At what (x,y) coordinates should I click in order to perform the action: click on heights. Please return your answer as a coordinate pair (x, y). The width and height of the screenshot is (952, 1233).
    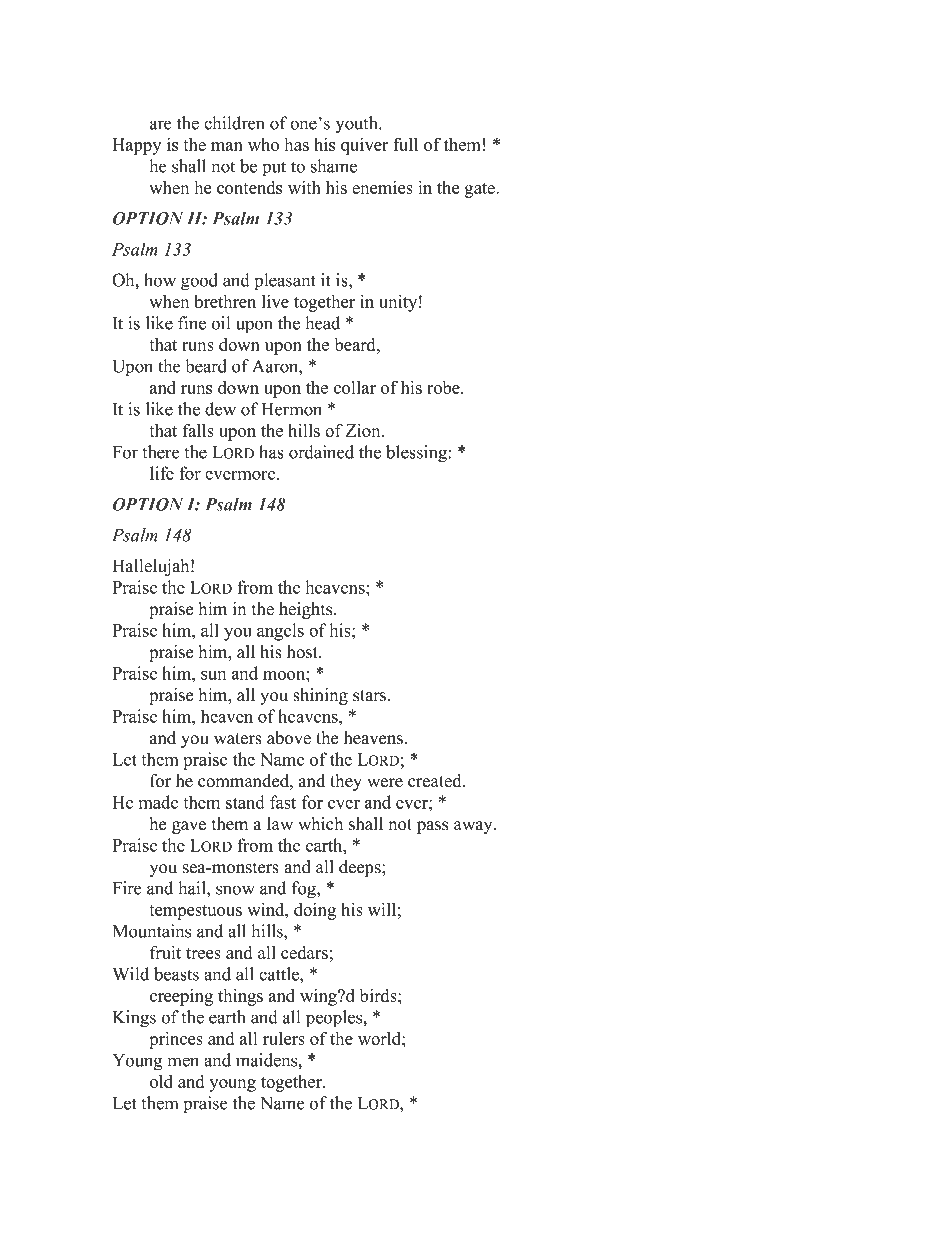
    Looking at the image, I should click on (307, 610).
